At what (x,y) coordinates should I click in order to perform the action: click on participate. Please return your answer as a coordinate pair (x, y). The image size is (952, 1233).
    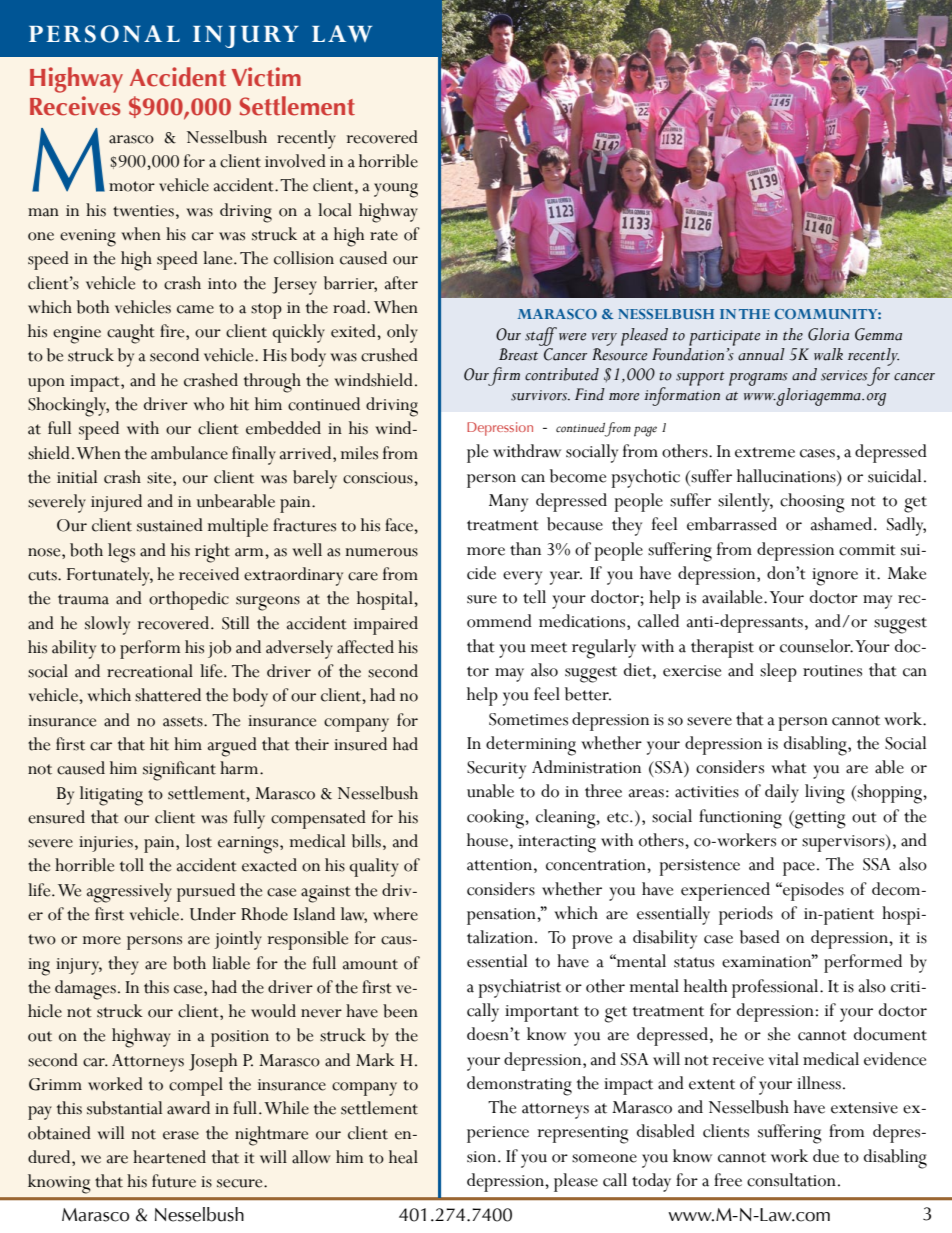
    Looking at the image, I should click on (724, 338).
